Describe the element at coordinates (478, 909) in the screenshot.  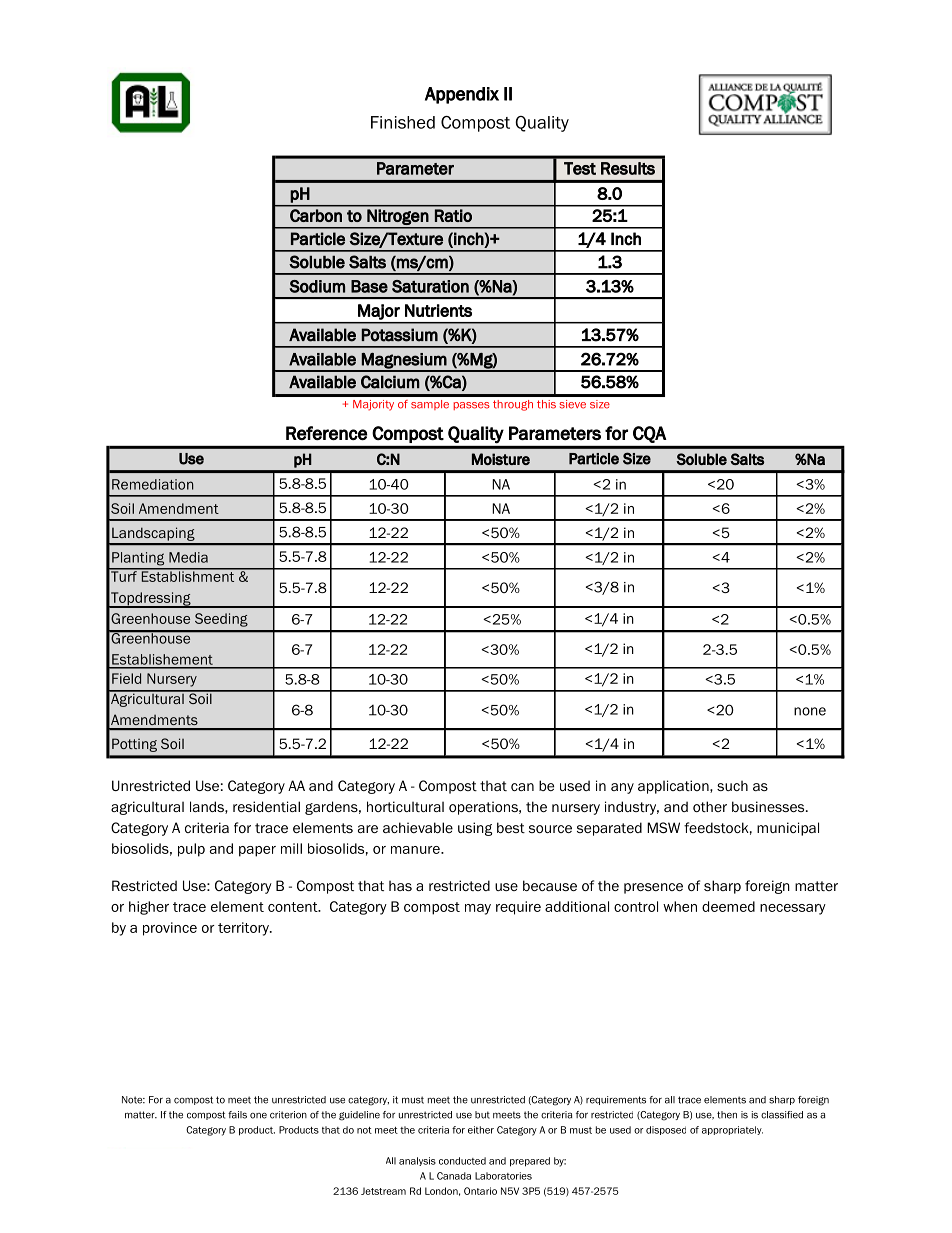
I see `may` at that location.
